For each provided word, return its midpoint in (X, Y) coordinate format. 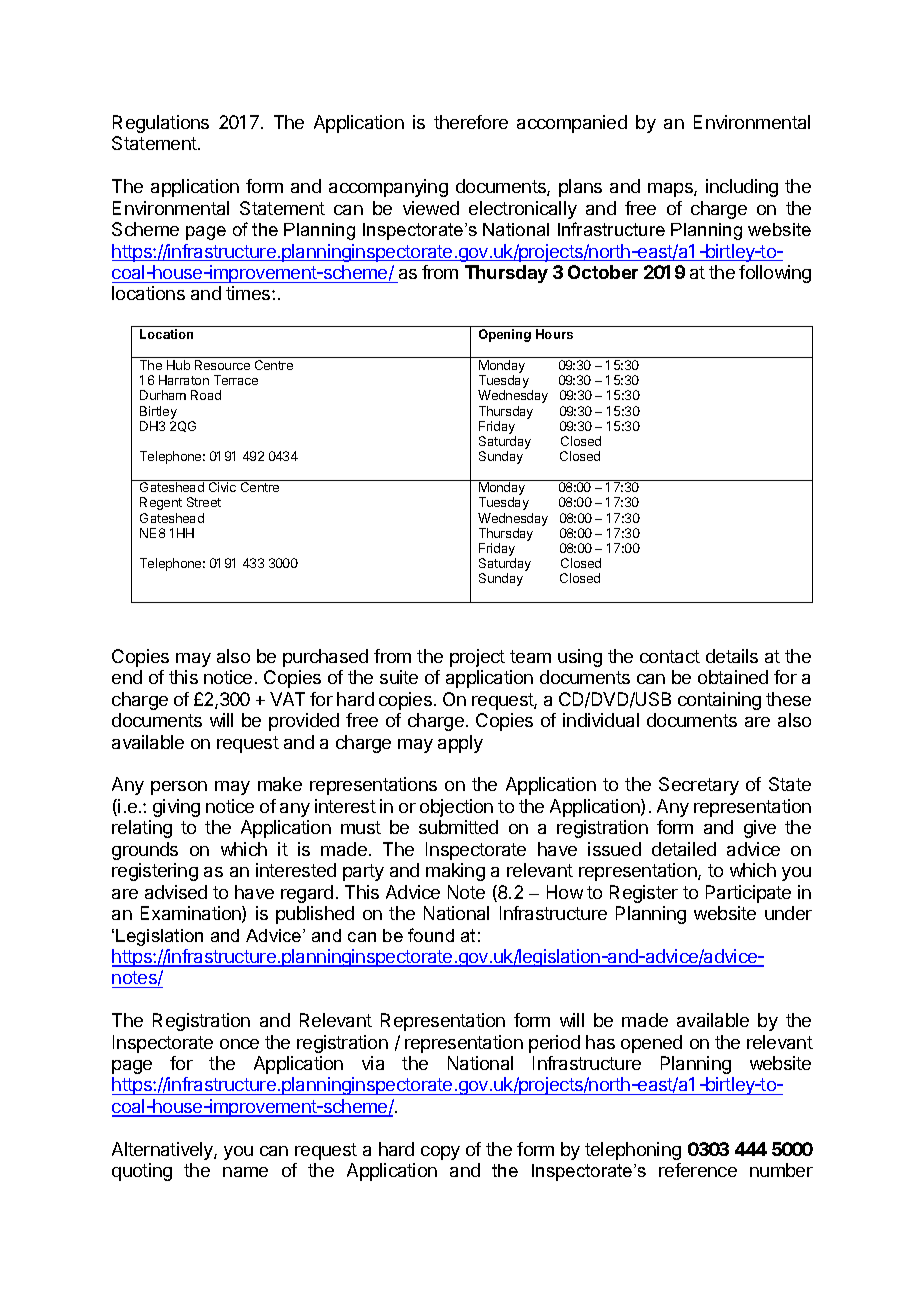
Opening (505, 335)
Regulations (161, 124)
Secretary (699, 786)
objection (456, 808)
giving (176, 808)
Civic (222, 487)
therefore (471, 122)
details (732, 656)
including (742, 188)
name (245, 1172)
